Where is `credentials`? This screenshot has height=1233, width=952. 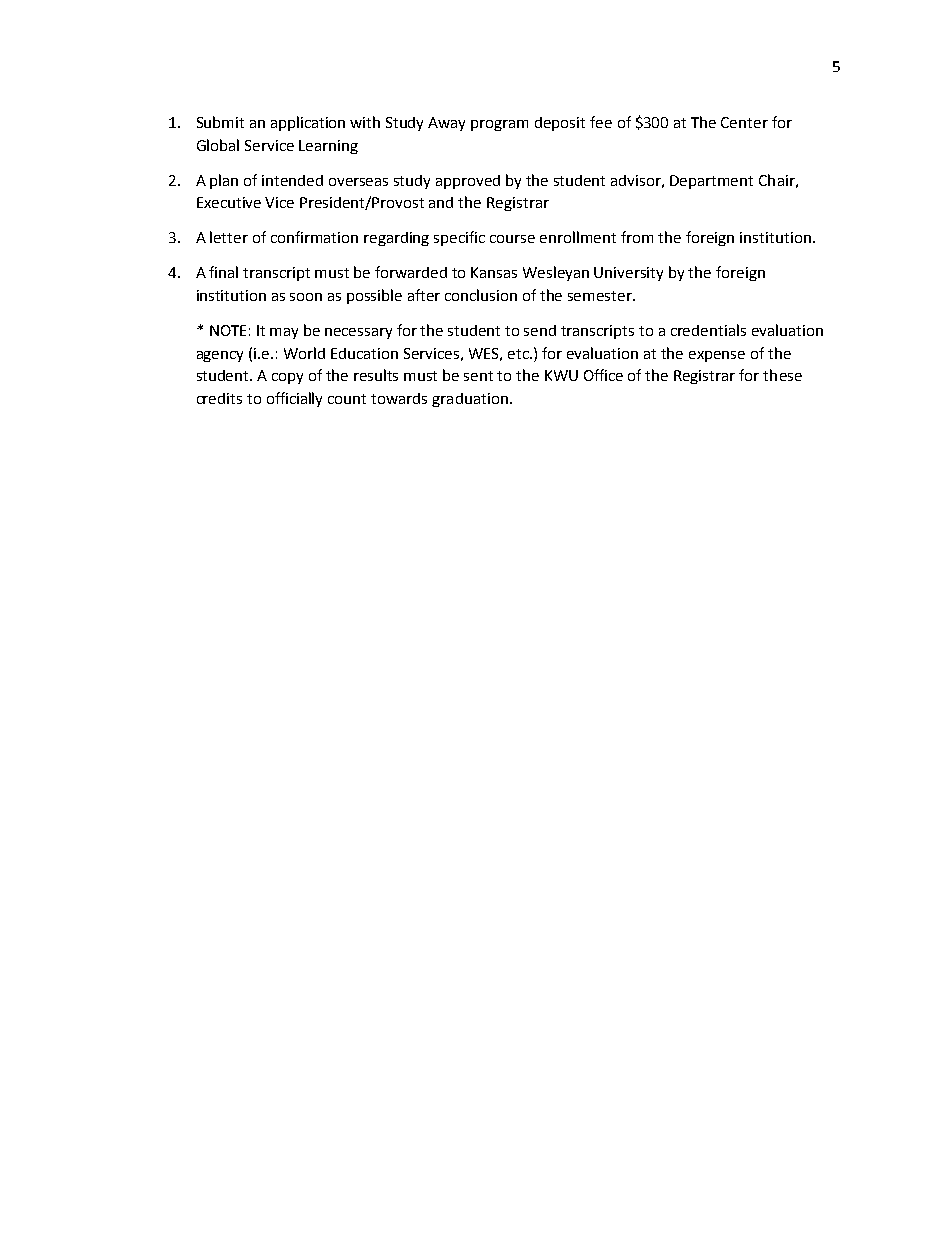 credentials is located at coordinates (708, 330).
